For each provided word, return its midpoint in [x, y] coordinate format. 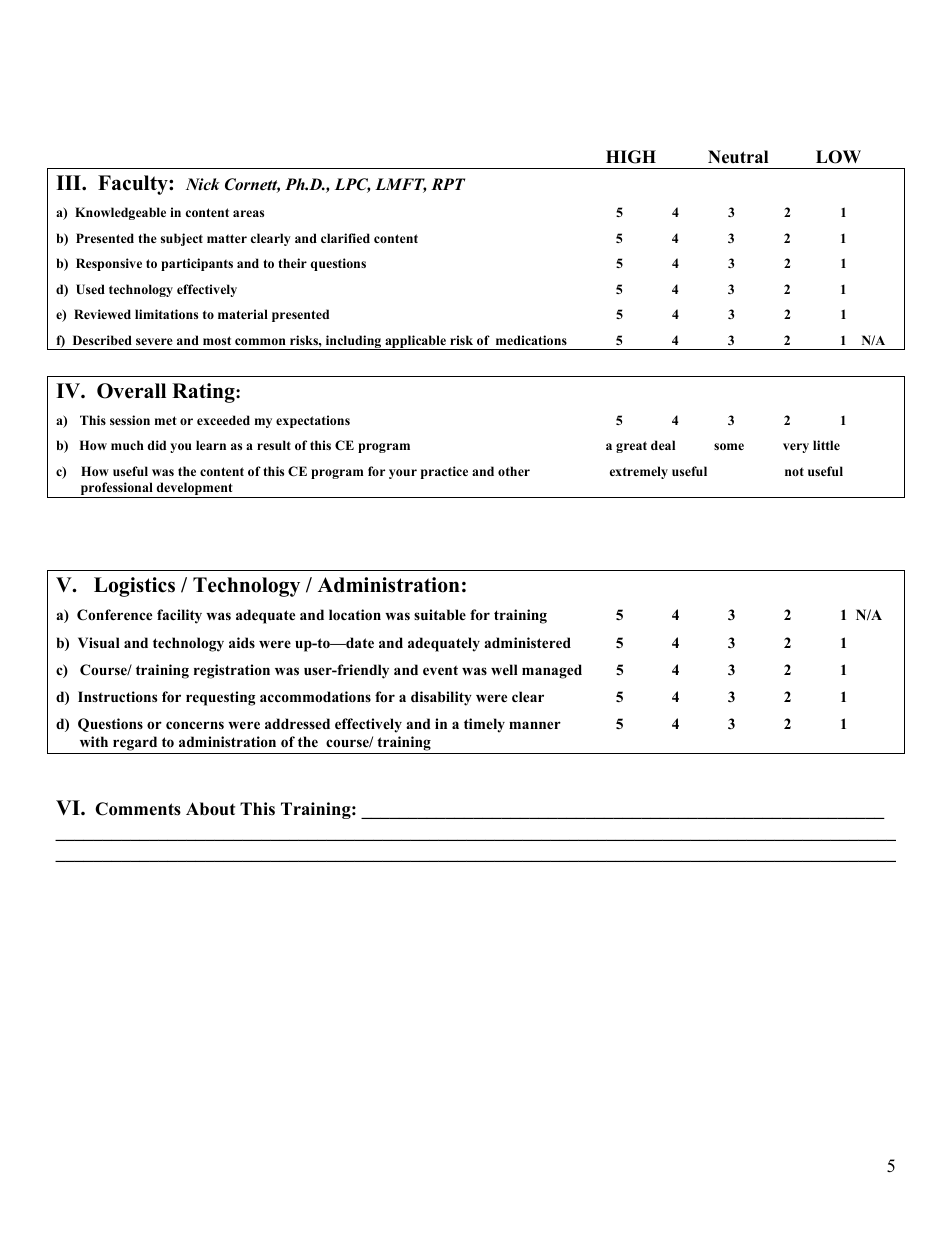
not [794, 471]
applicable [416, 342]
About [210, 809]
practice [444, 472]
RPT [448, 184]
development [194, 490]
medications [531, 340]
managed [552, 671]
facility [179, 616]
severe [154, 341]
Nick [203, 184]
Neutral [738, 157]
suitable [440, 614]
